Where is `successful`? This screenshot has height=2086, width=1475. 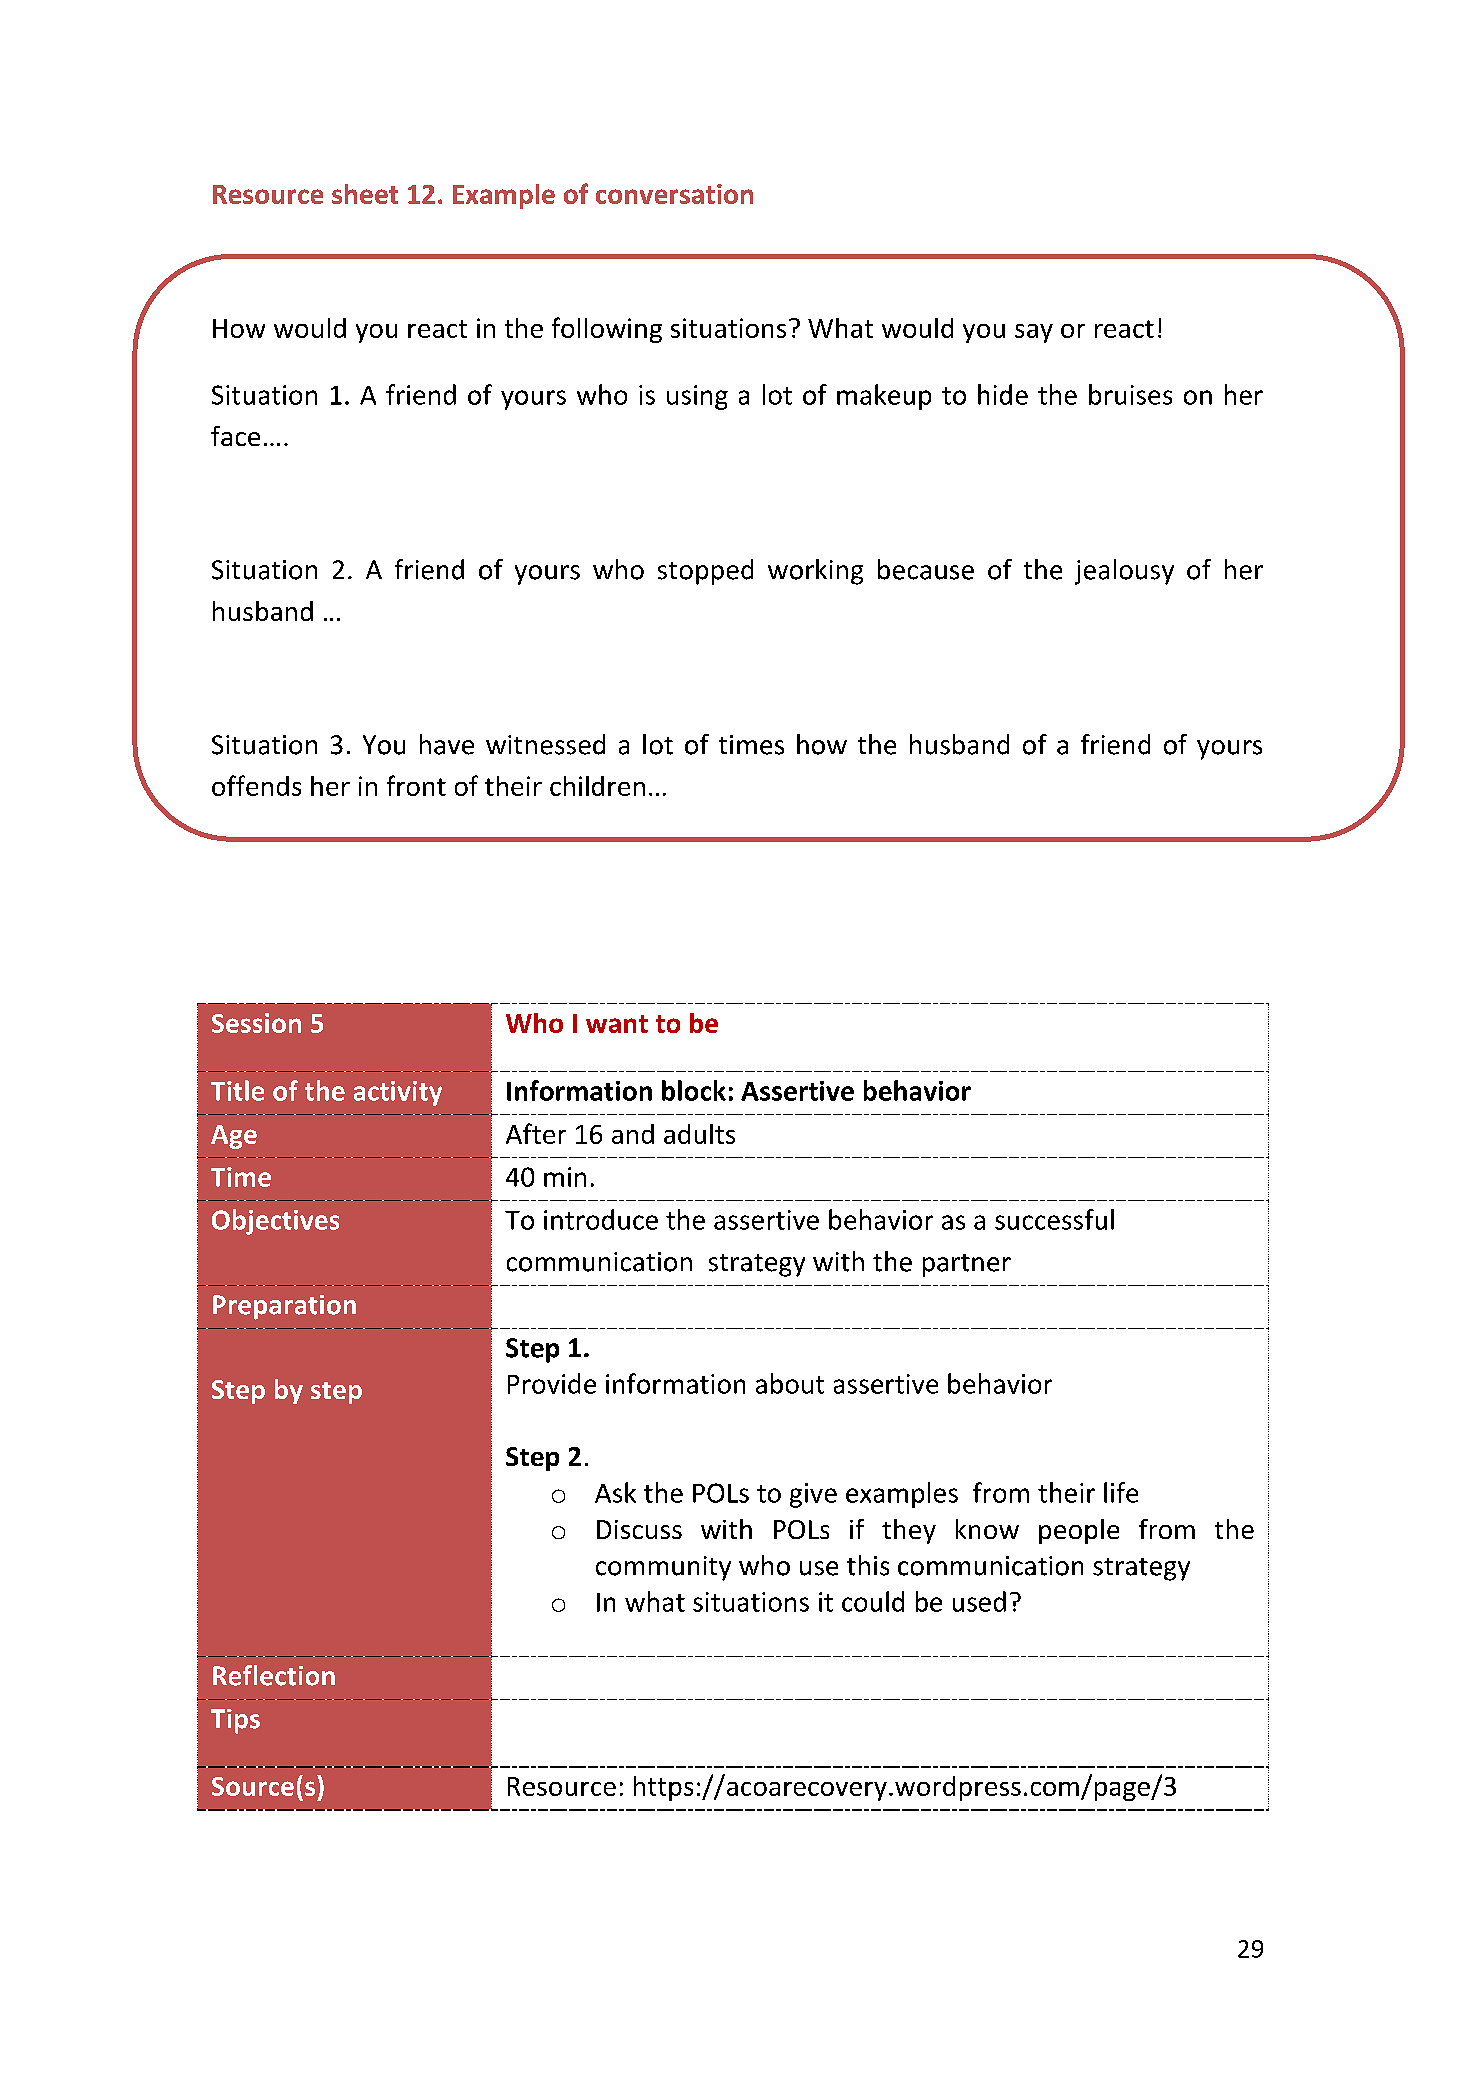
successful is located at coordinates (1054, 1219).
